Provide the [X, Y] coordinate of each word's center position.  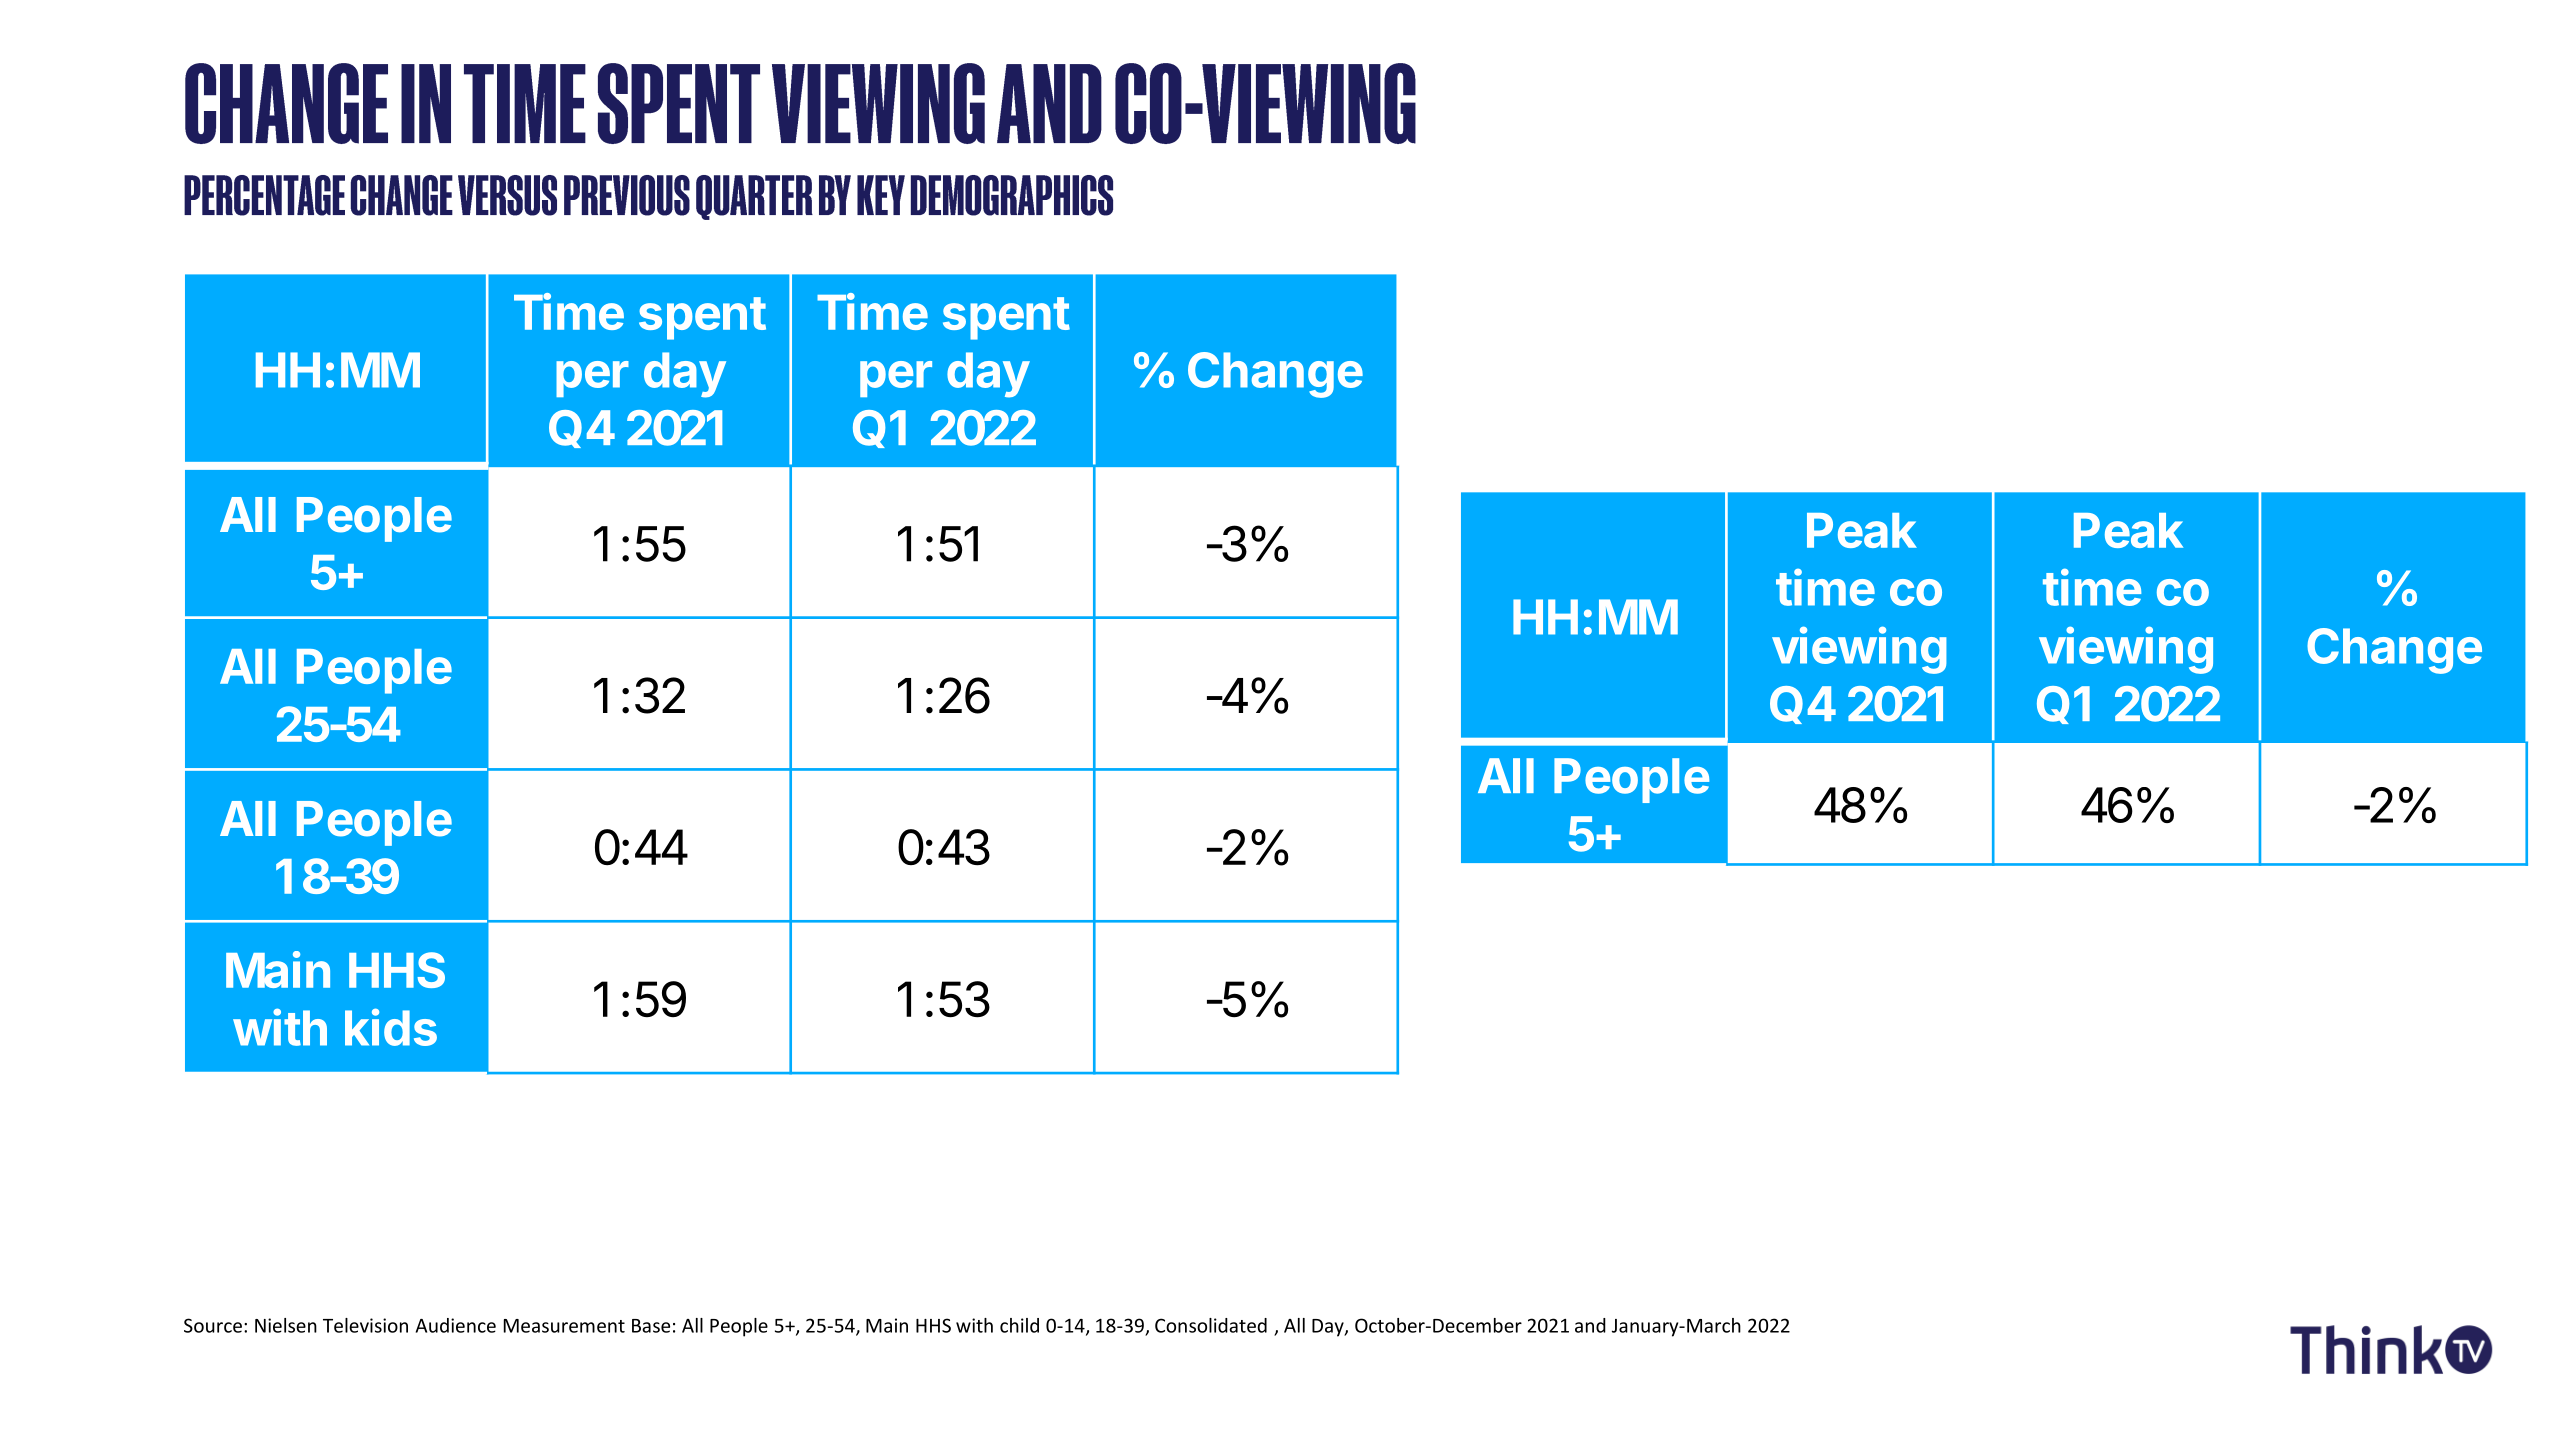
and [1590, 1325]
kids [391, 1027]
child [1019, 1325]
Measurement [564, 1326]
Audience [456, 1325]
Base [651, 1326]
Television [365, 1325]
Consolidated [1211, 1325]
